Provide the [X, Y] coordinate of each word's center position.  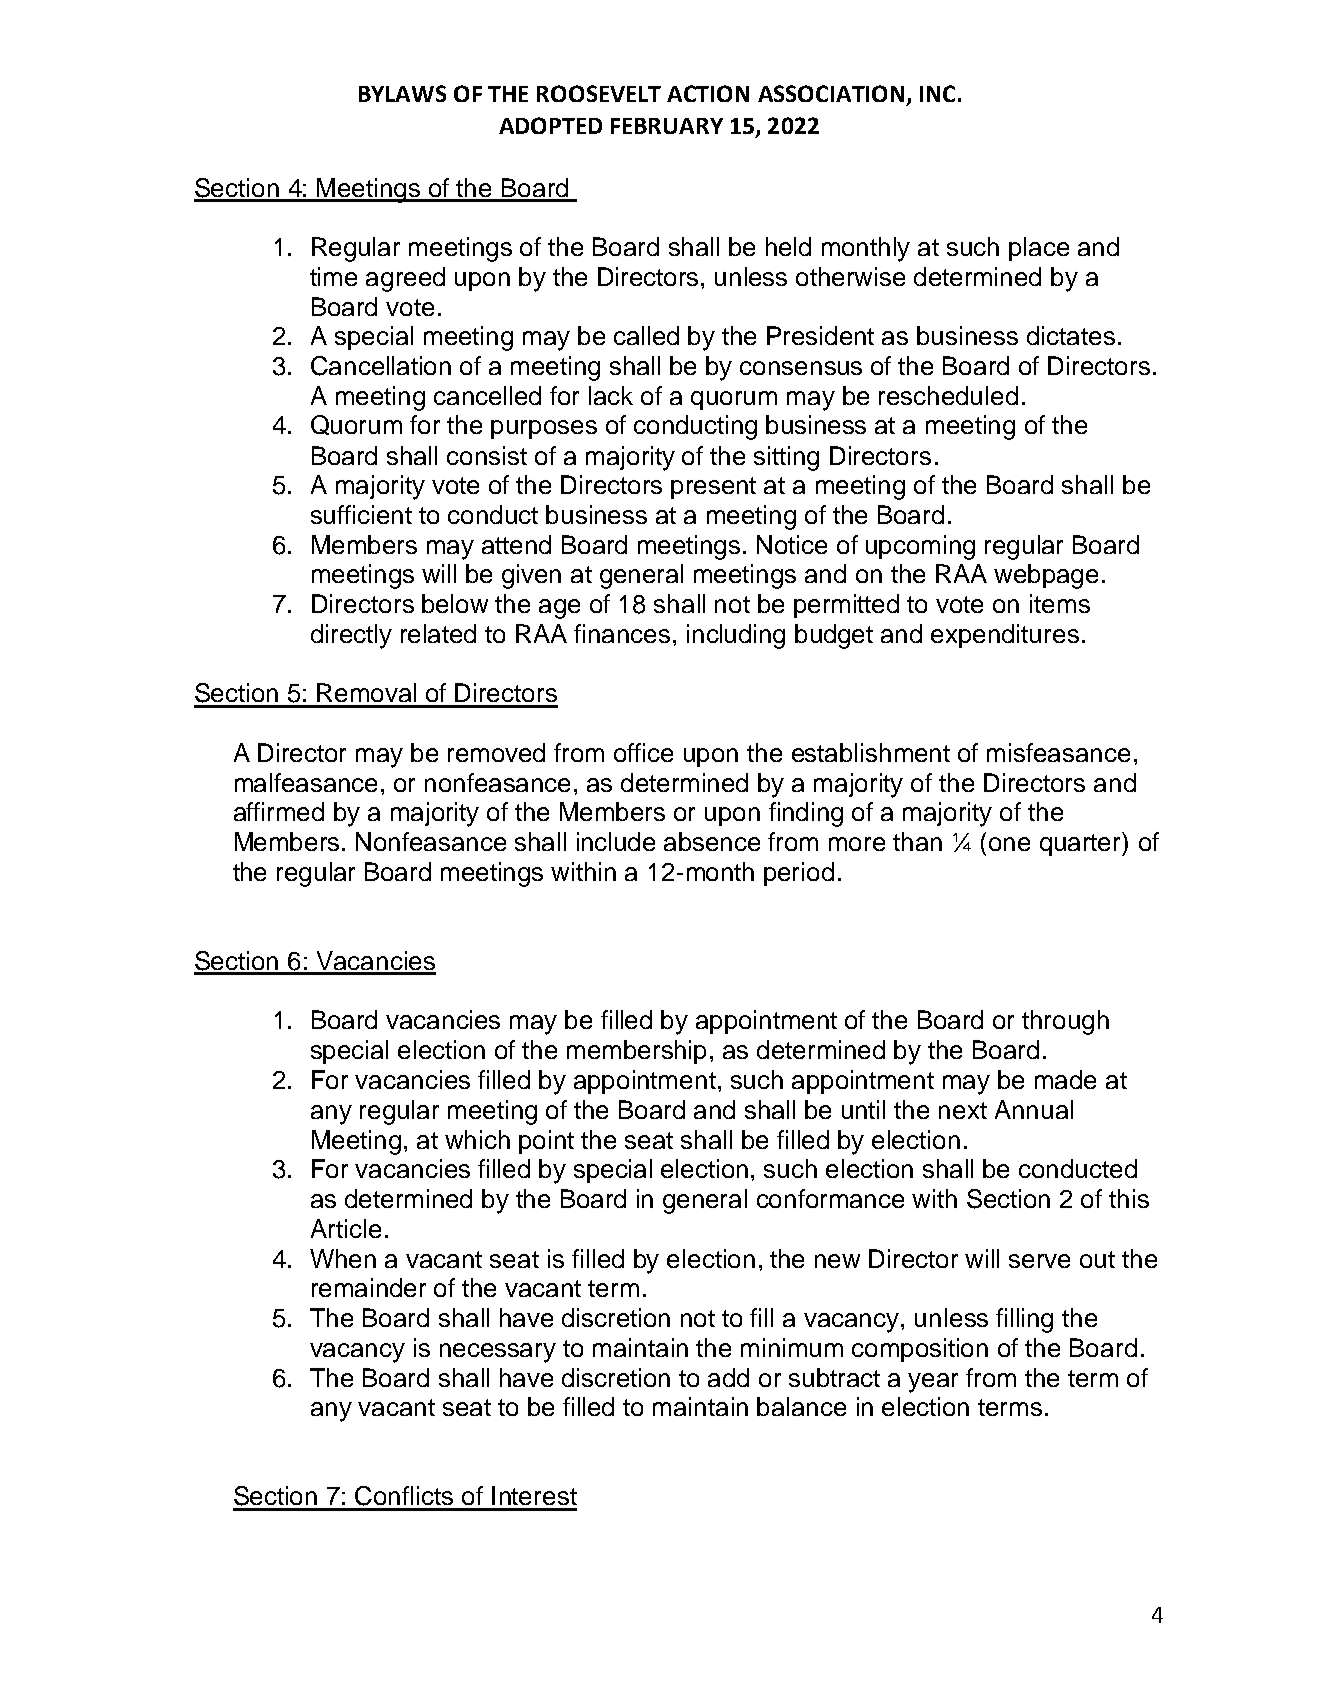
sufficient [361, 514]
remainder [369, 1287]
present [713, 488]
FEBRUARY [667, 126]
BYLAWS [402, 93]
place [1039, 249]
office [643, 752]
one [1009, 844]
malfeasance [306, 782]
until [863, 1109]
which [477, 1139]
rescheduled [948, 395]
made [1065, 1079]
